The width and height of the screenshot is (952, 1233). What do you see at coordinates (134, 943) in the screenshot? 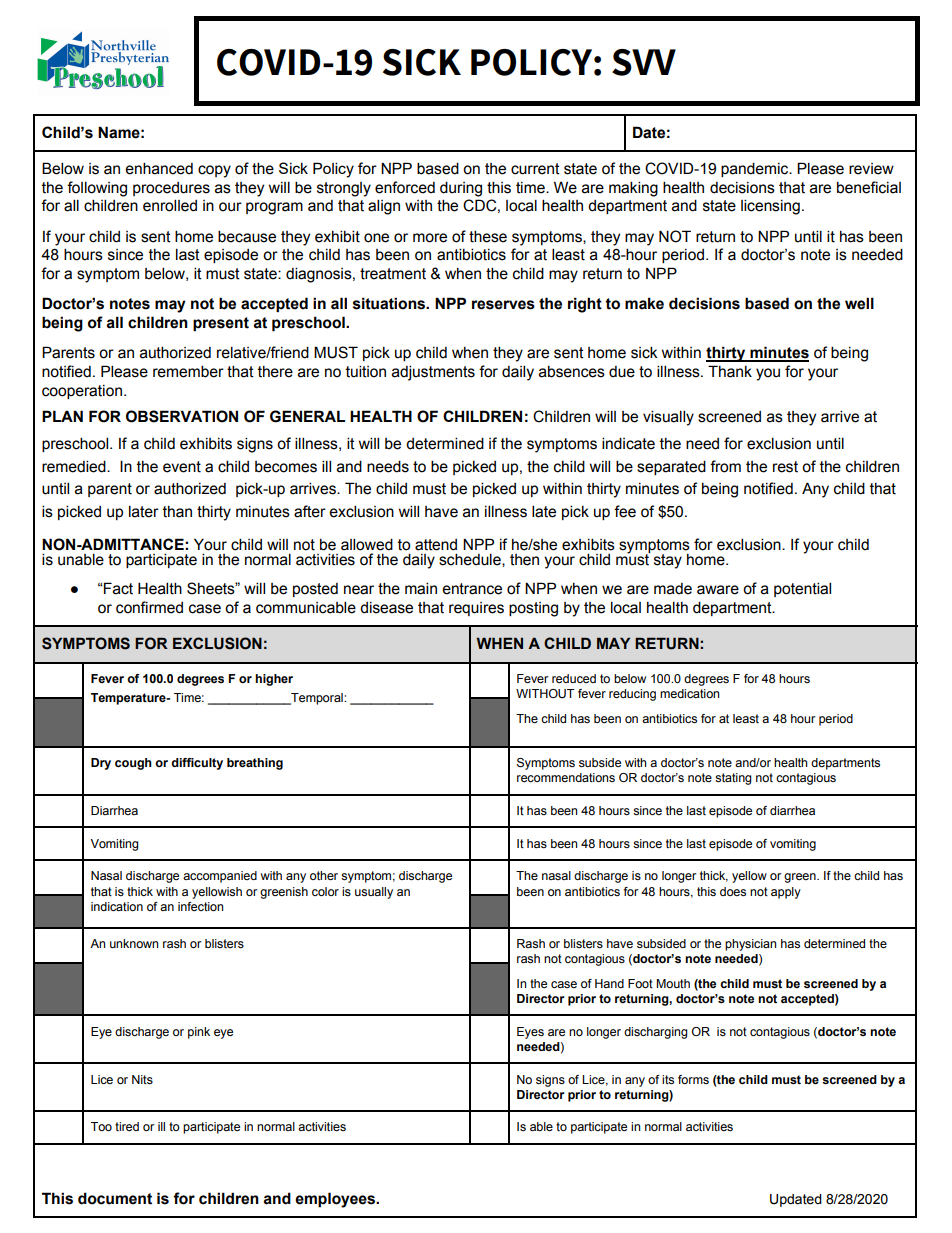
I see `unknown` at bounding box center [134, 943].
